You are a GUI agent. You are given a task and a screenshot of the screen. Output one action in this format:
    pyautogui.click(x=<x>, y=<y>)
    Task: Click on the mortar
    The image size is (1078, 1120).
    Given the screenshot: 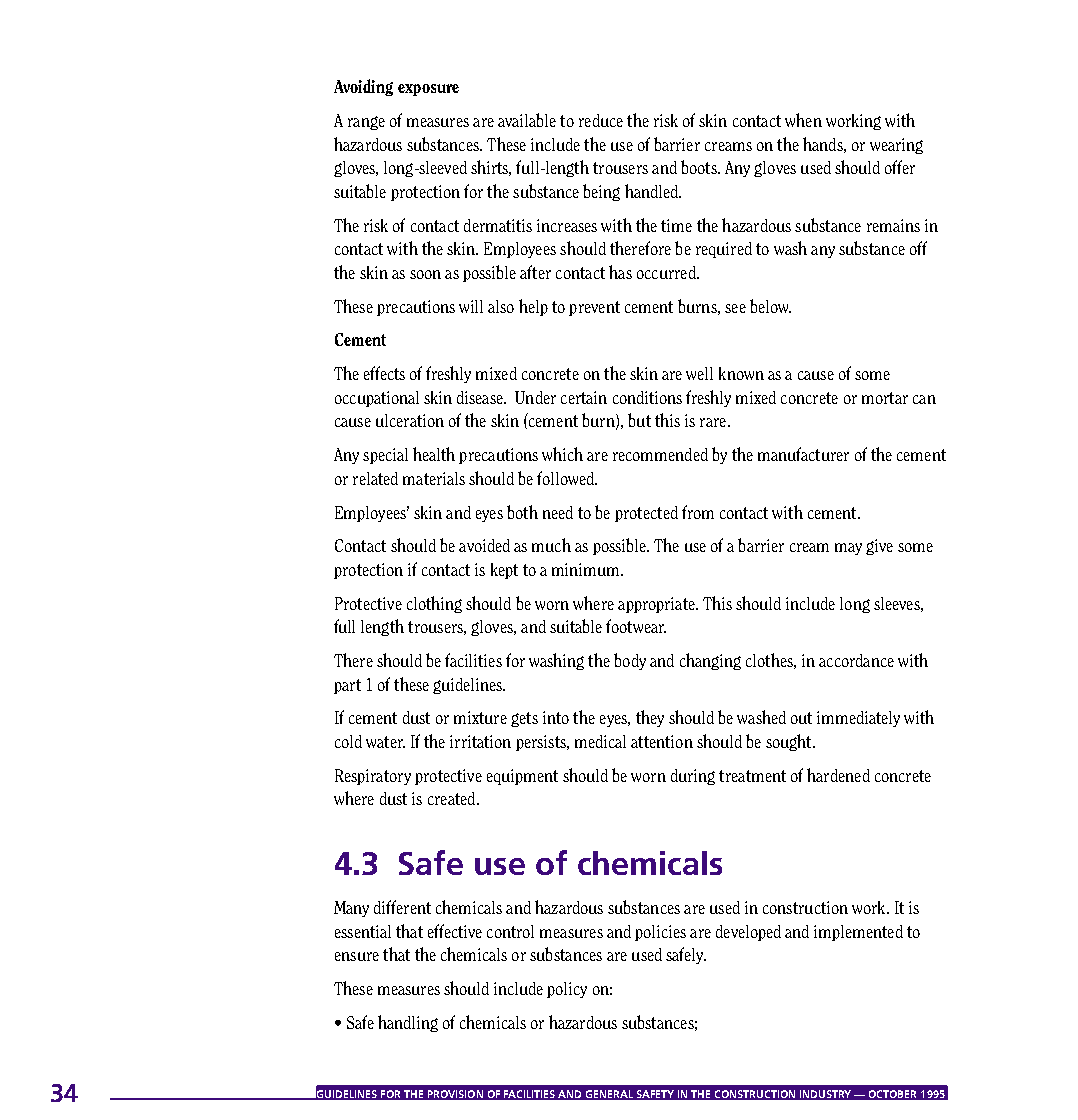 What is the action you would take?
    pyautogui.click(x=885, y=398)
